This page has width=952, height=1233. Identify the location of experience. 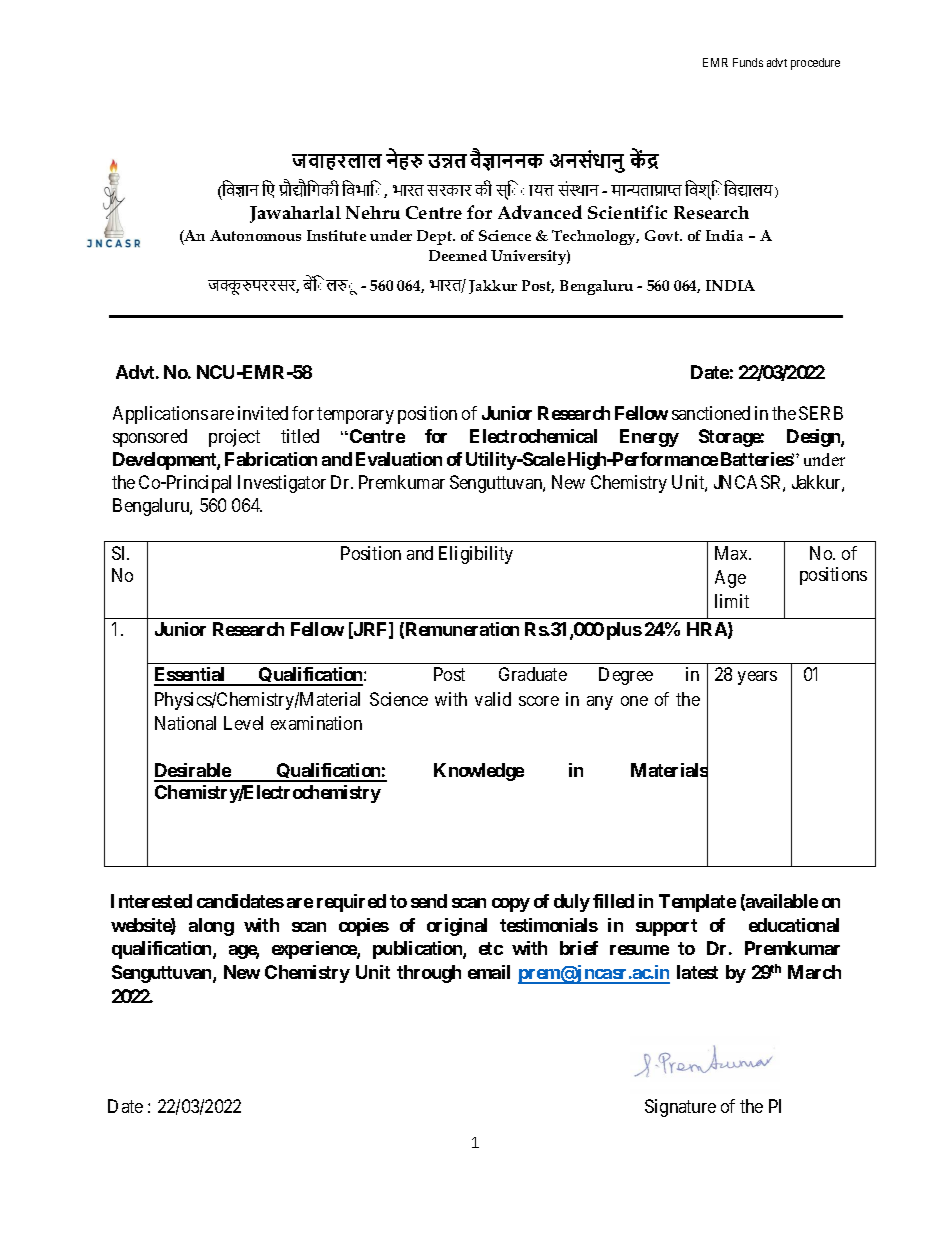
(315, 950).
